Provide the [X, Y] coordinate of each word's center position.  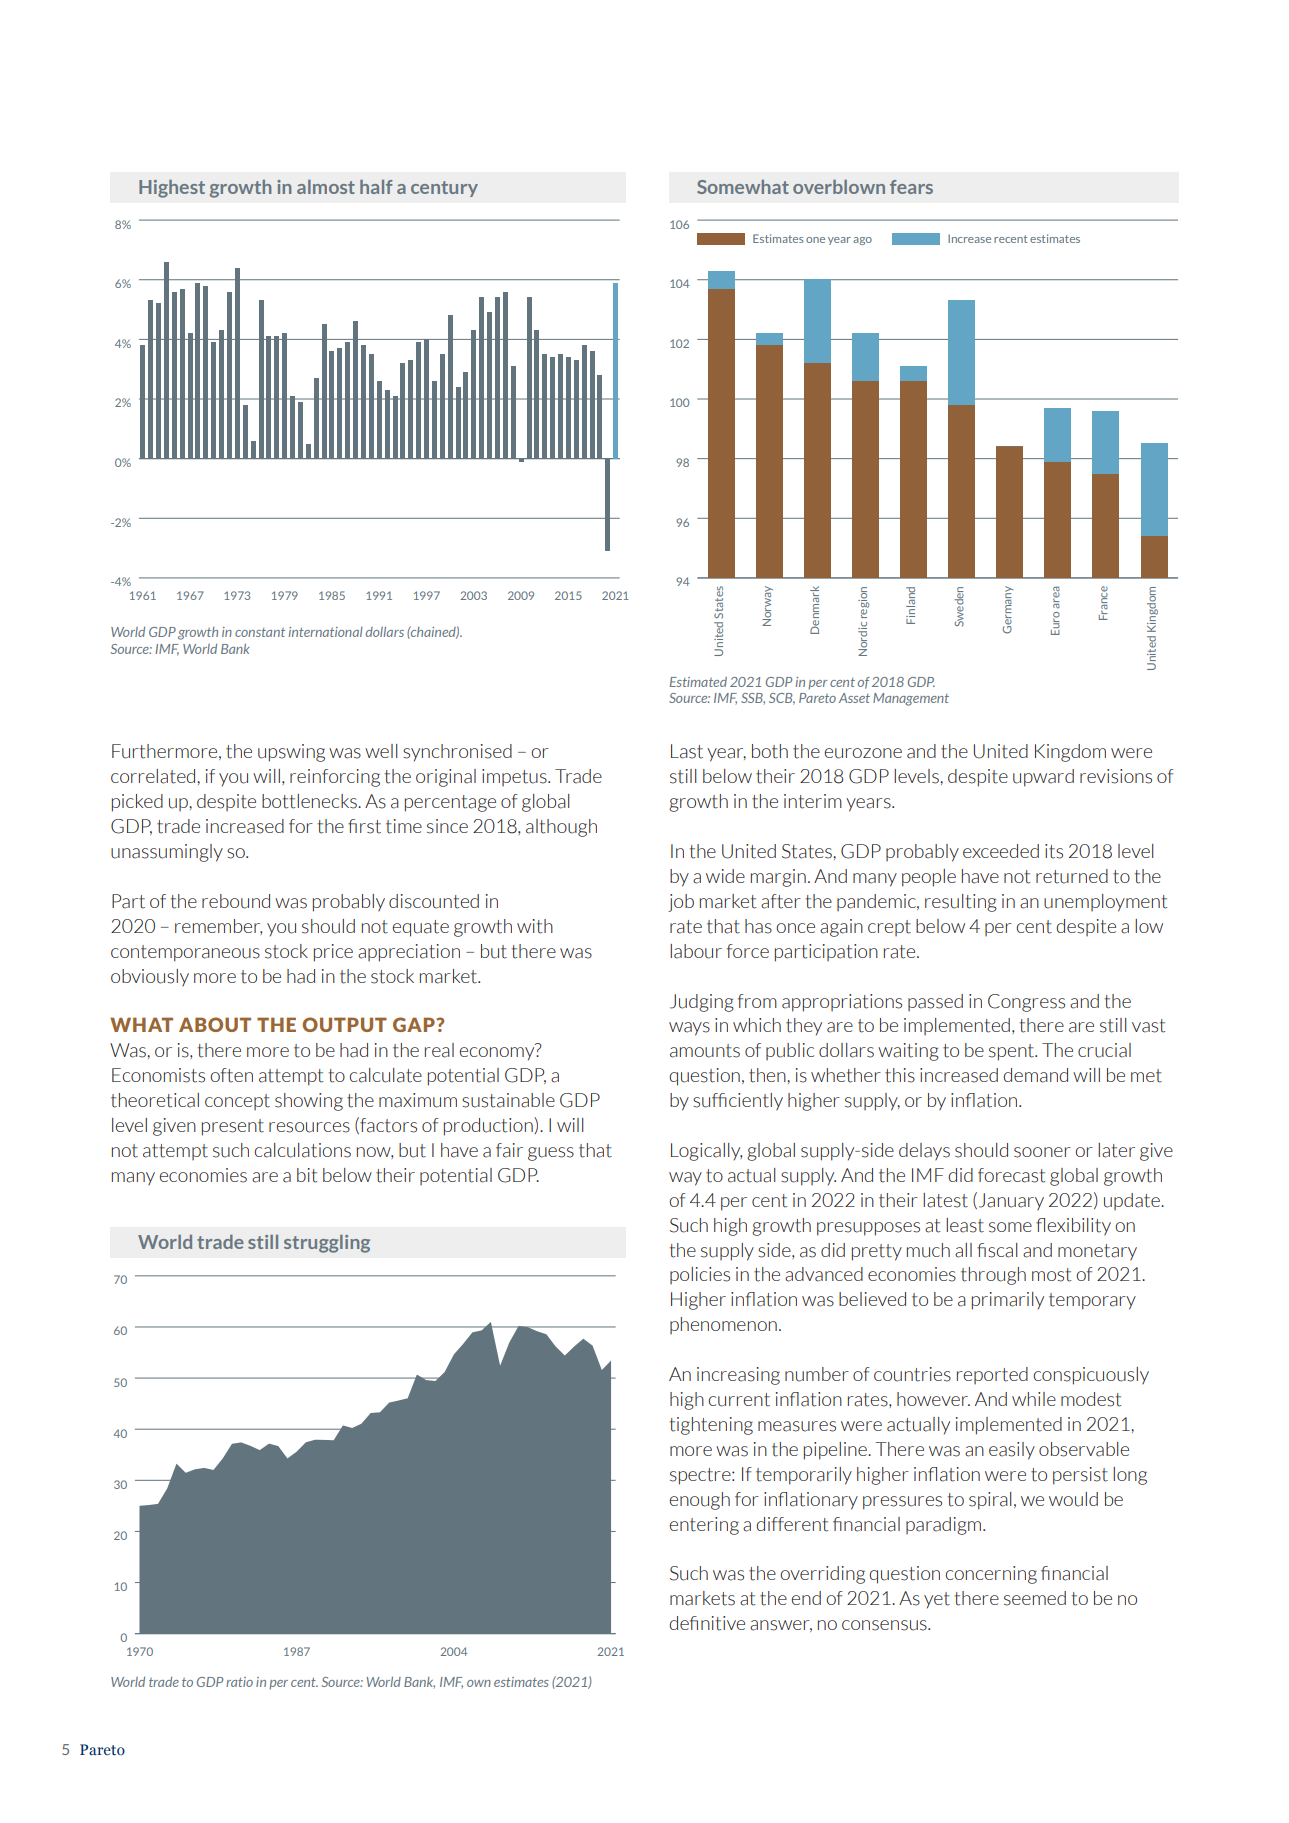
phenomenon [723, 1325]
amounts [705, 1051]
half [376, 187]
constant [260, 632]
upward [1043, 778]
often [231, 1075]
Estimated [698, 682]
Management [911, 699]
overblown [839, 187]
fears [911, 187]
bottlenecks [310, 801]
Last [687, 751]
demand [1035, 1075]
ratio [239, 1682]
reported [992, 1375]
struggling [327, 1244]
